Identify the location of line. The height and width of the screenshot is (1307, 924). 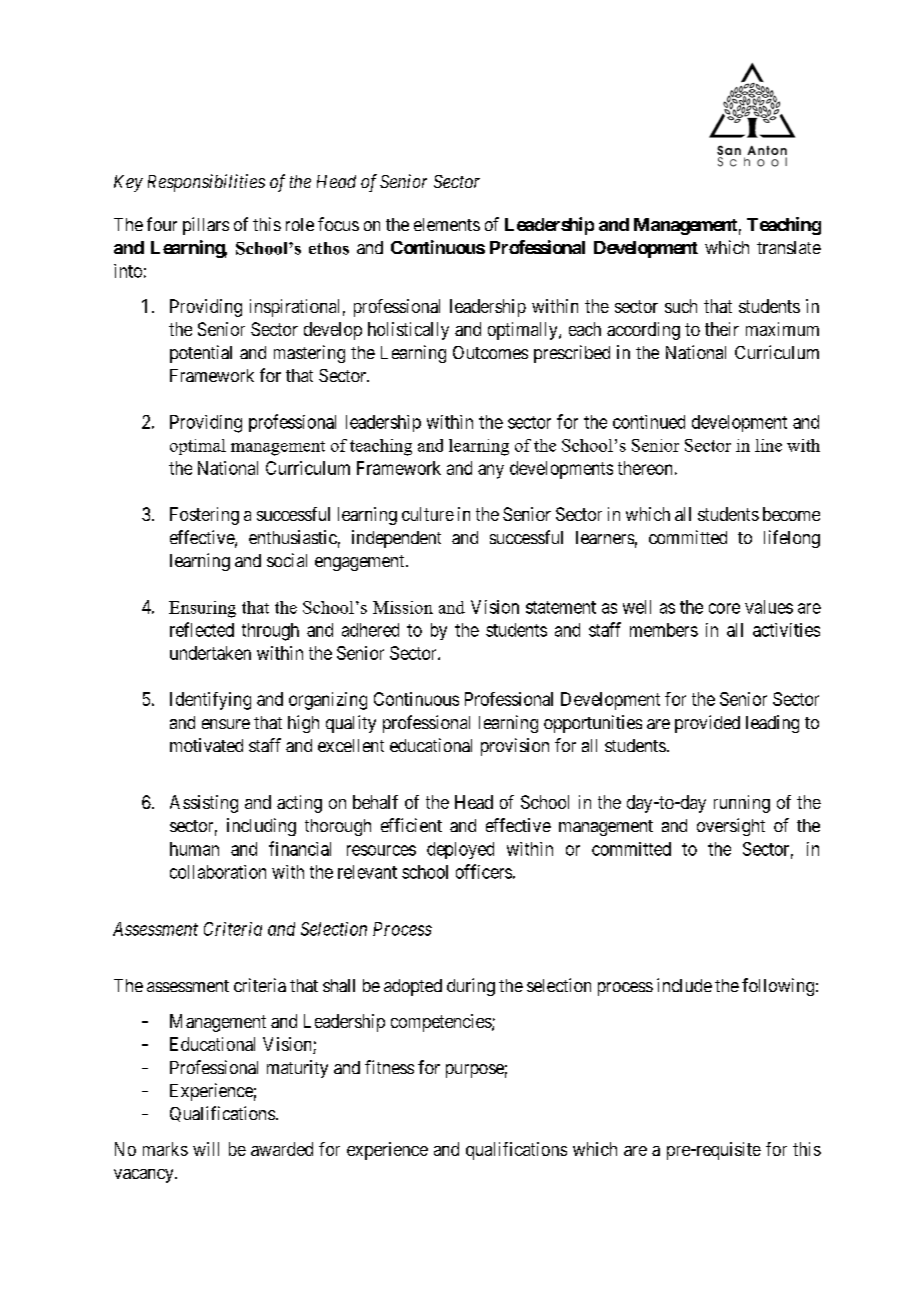
(768, 445).
